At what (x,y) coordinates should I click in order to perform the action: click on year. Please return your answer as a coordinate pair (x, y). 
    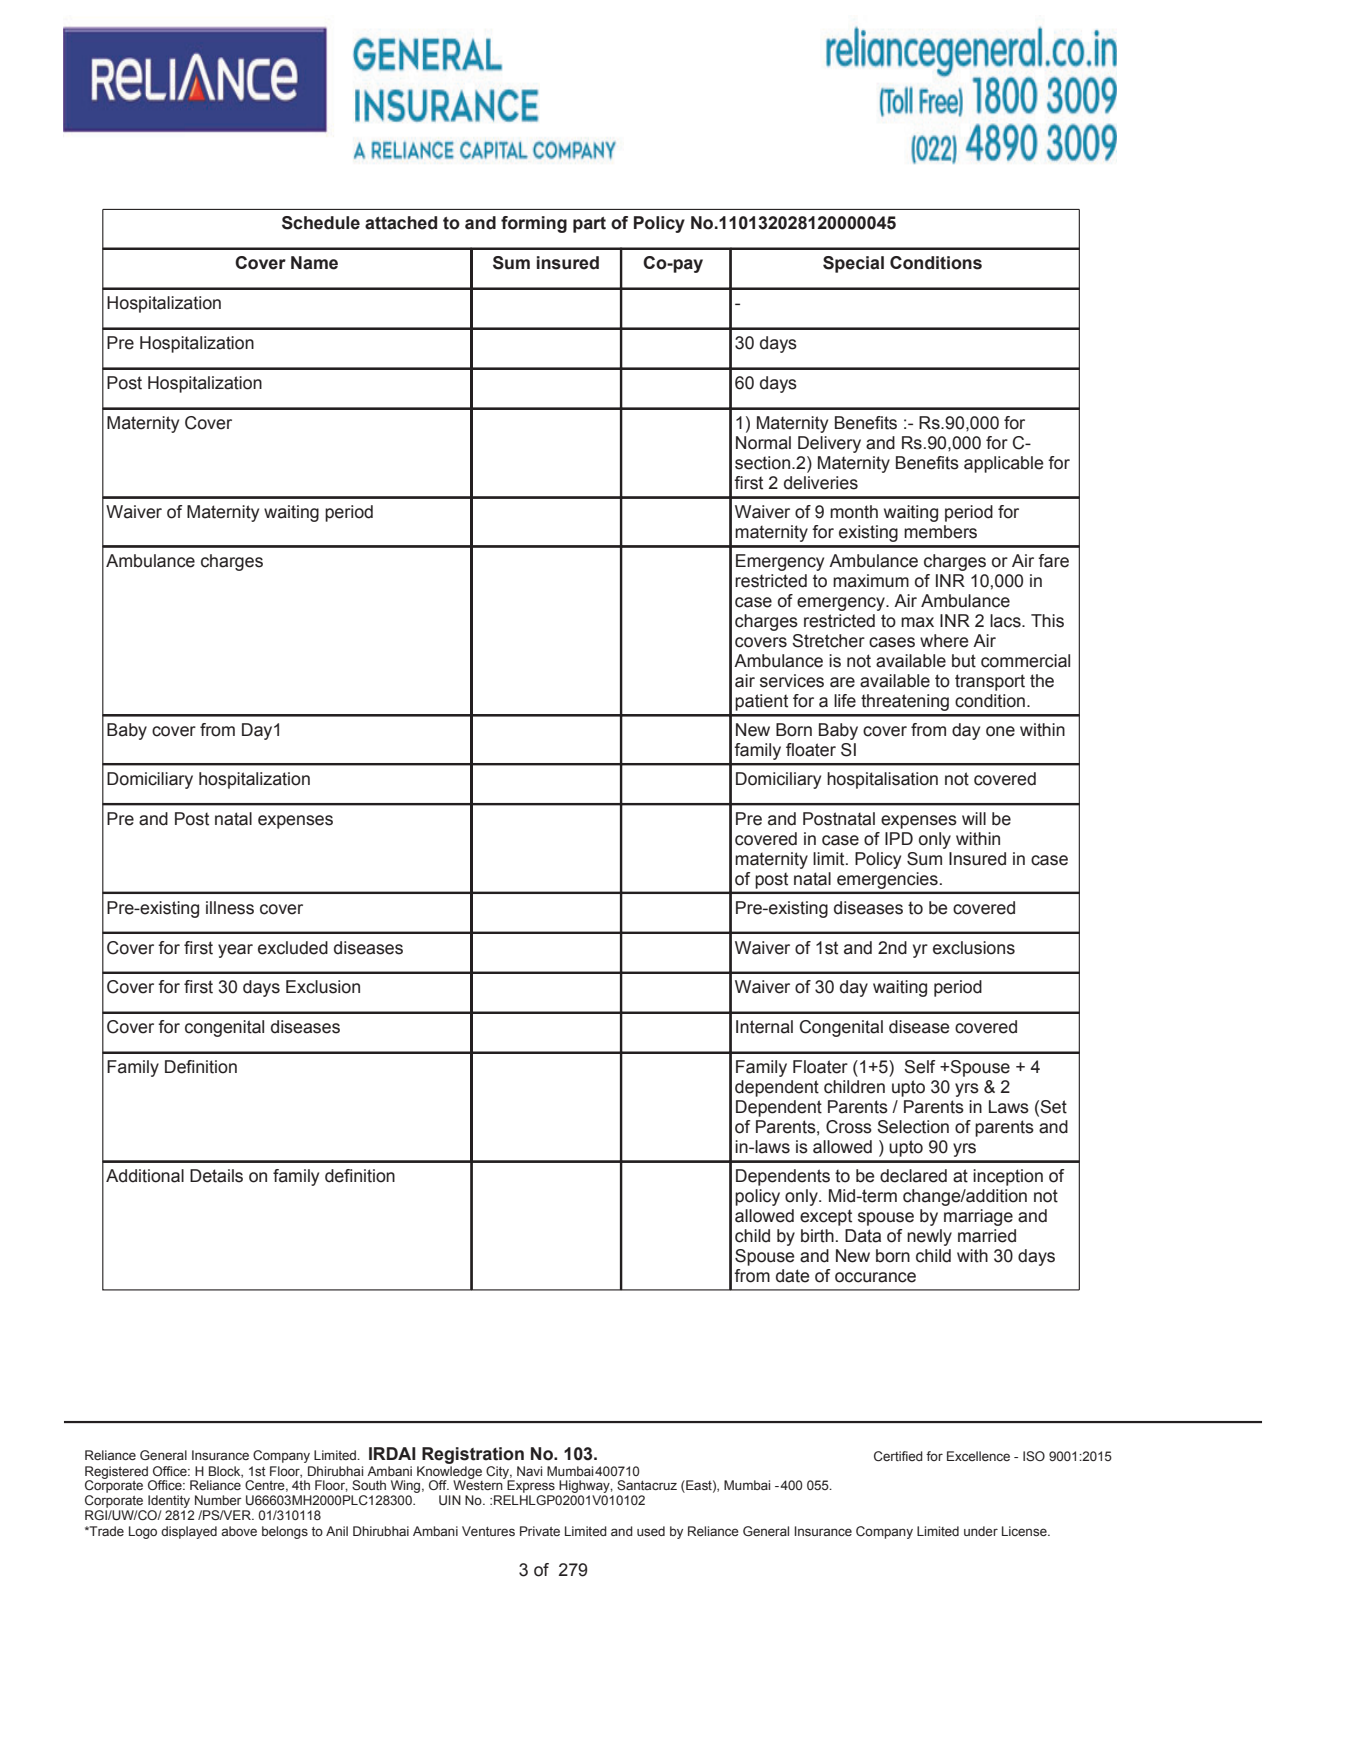
    Looking at the image, I should click on (235, 951).
